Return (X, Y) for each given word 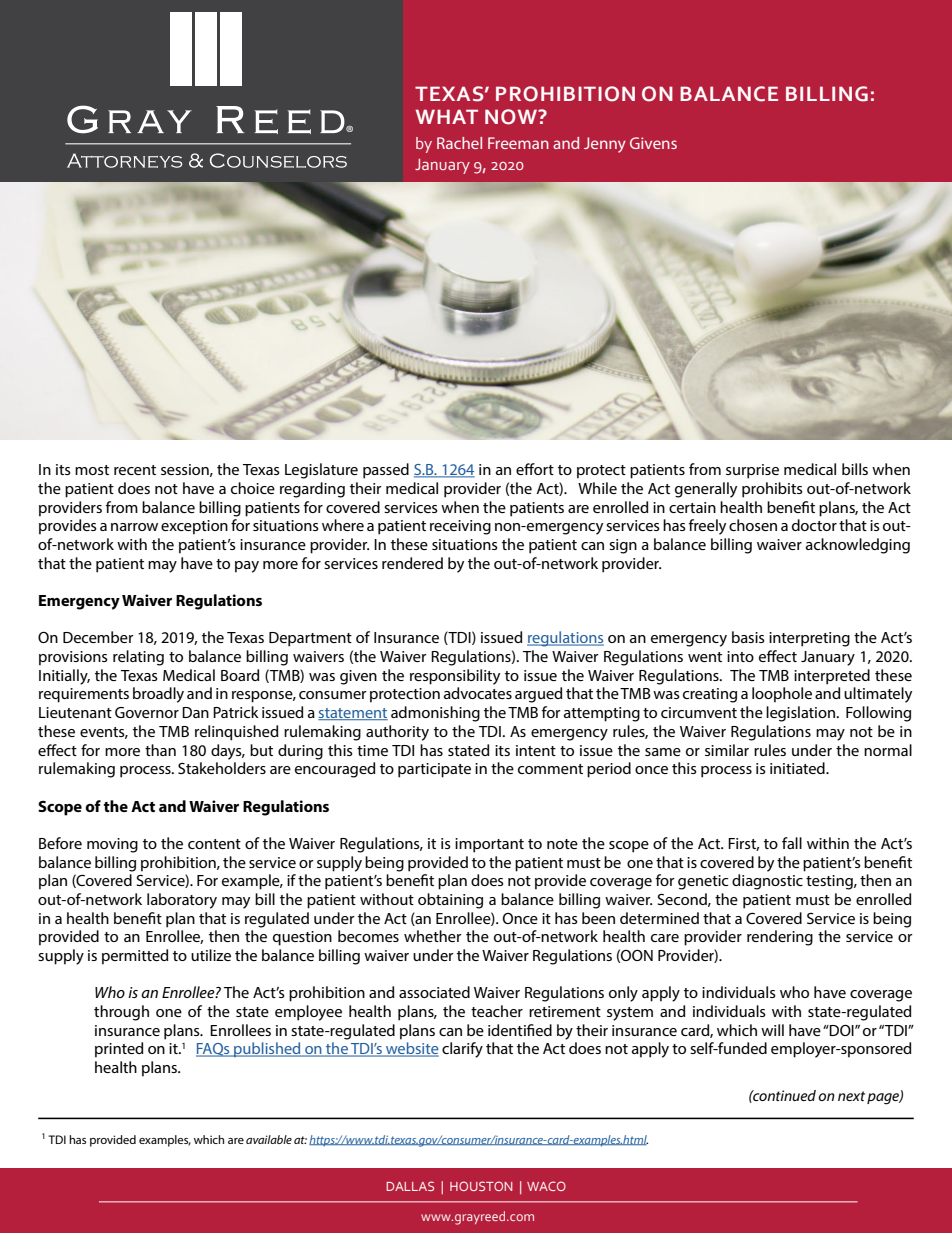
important (489, 845)
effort (535, 469)
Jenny (605, 145)
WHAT (447, 116)
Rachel (459, 143)
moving (112, 845)
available (269, 1139)
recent (135, 470)
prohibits (772, 490)
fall (792, 843)
